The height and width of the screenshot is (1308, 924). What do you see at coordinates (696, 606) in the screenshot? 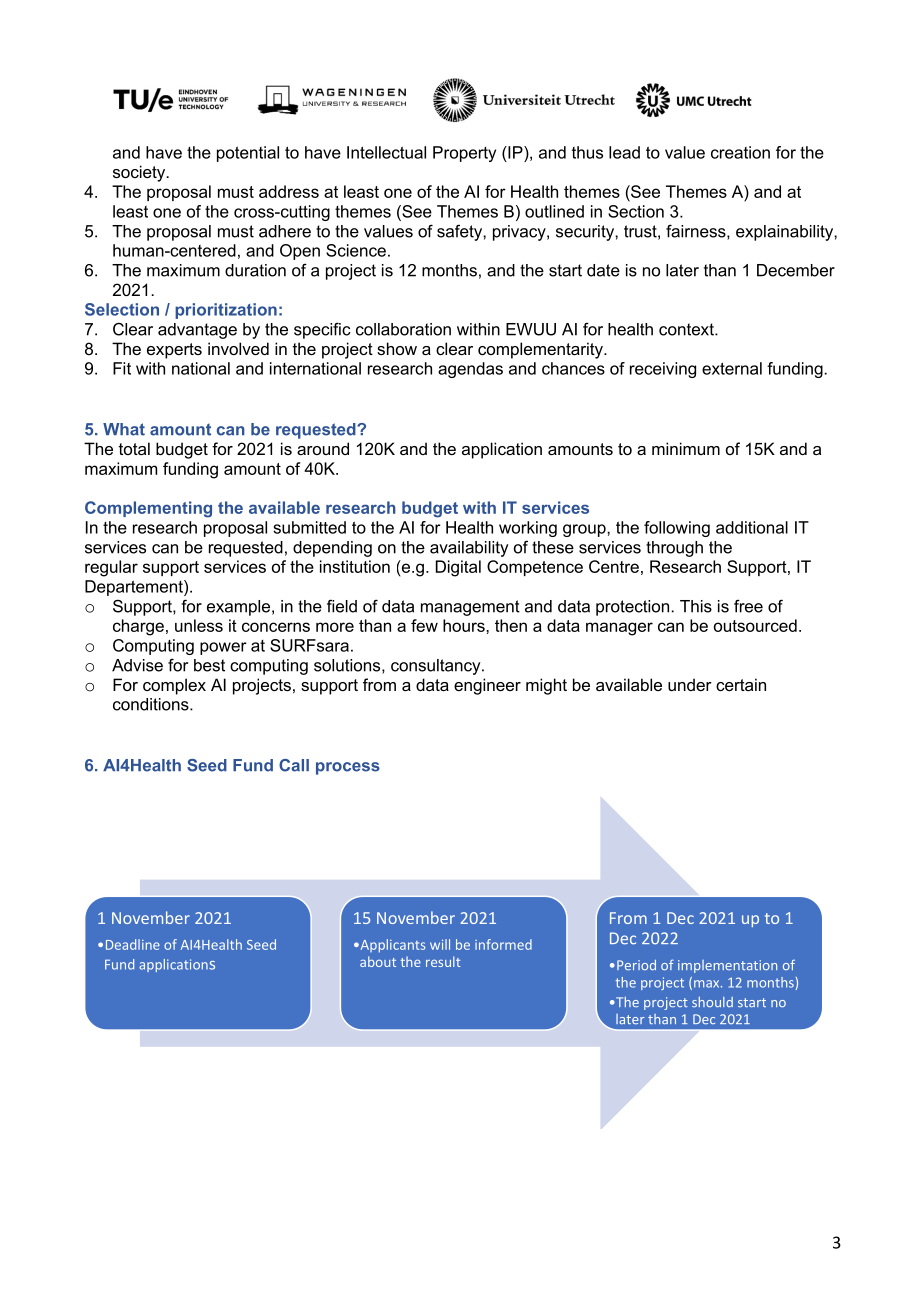
I see `This` at bounding box center [696, 606].
